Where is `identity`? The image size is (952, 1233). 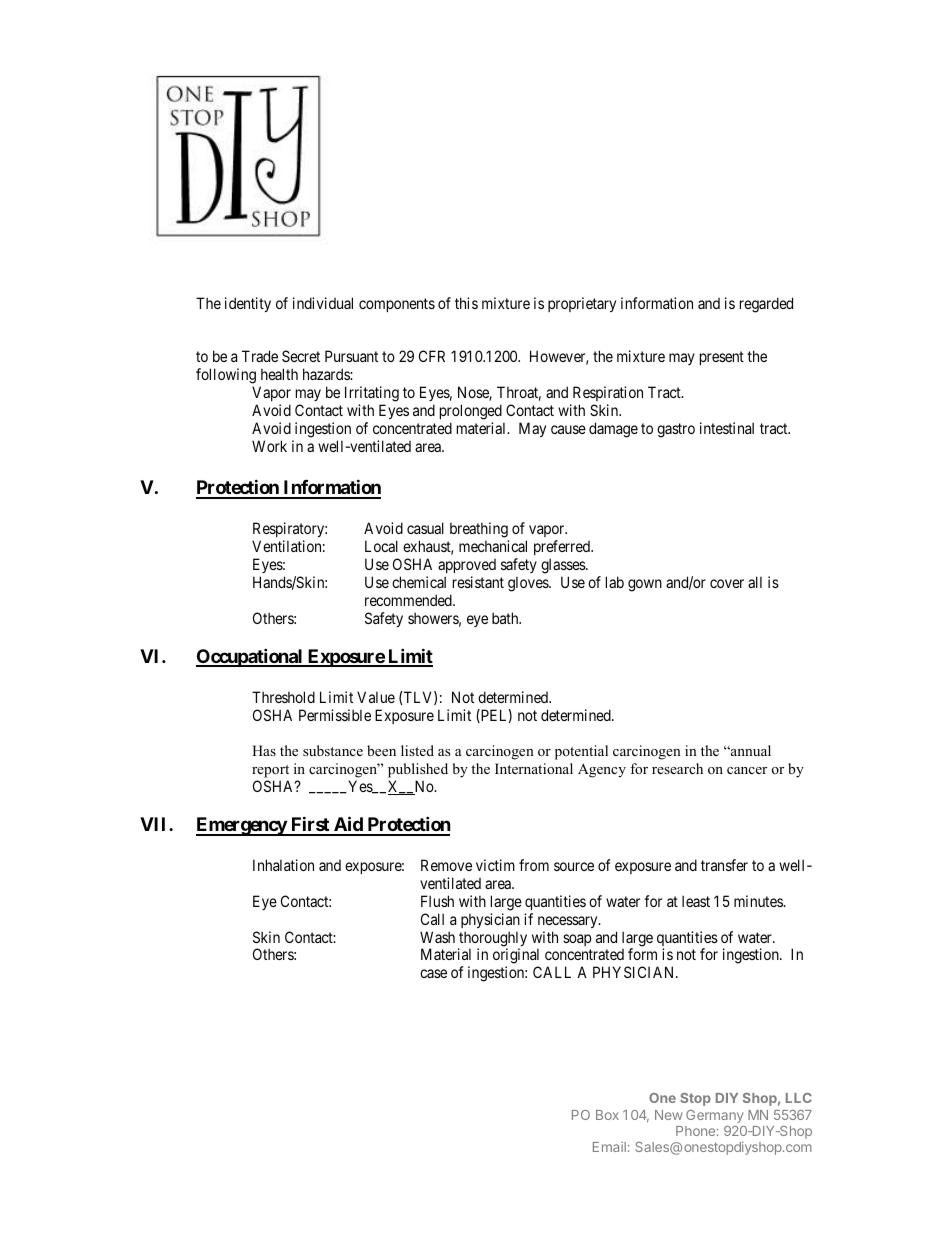
identity is located at coordinates (248, 304).
